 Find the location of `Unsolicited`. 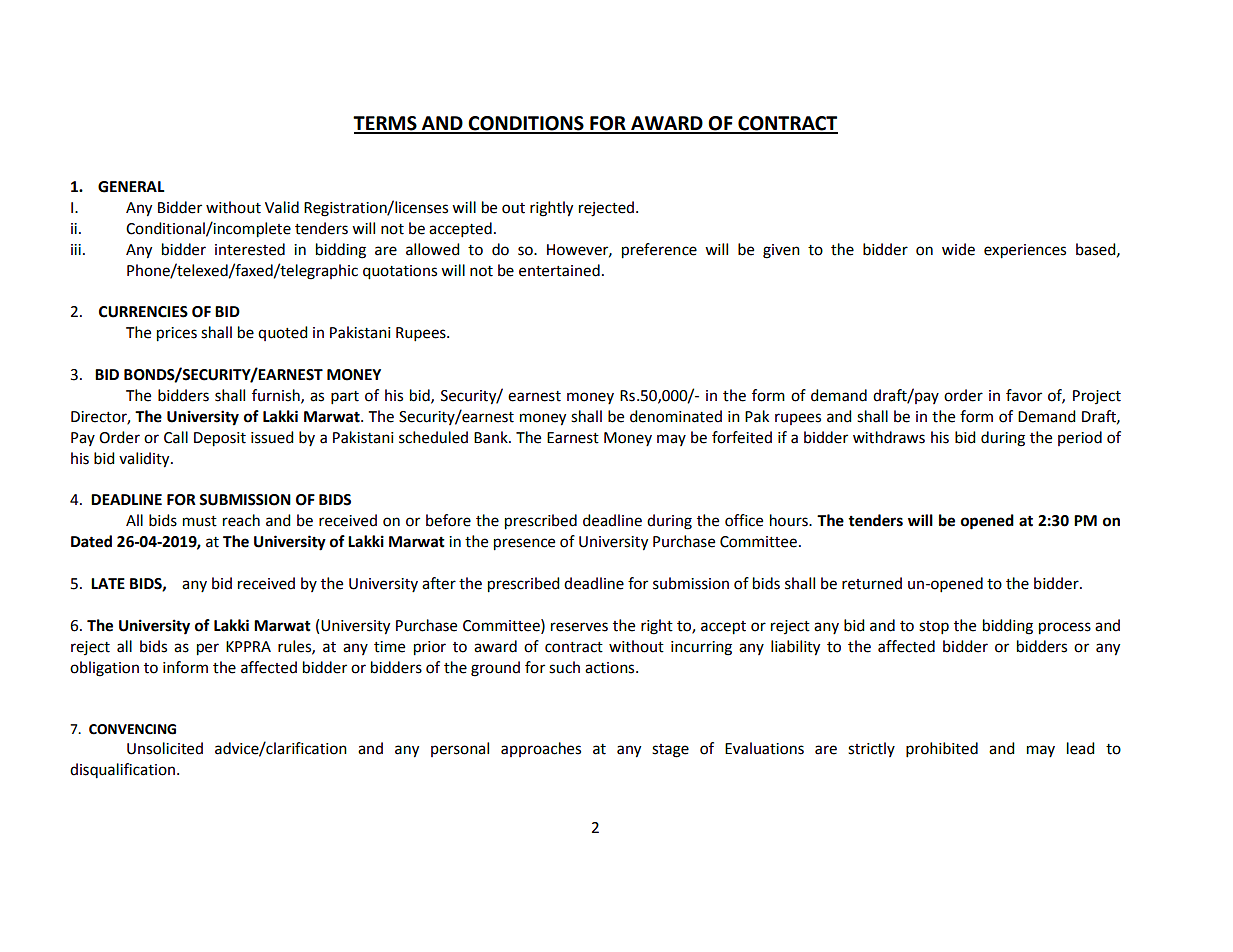

Unsolicited is located at coordinates (165, 748).
